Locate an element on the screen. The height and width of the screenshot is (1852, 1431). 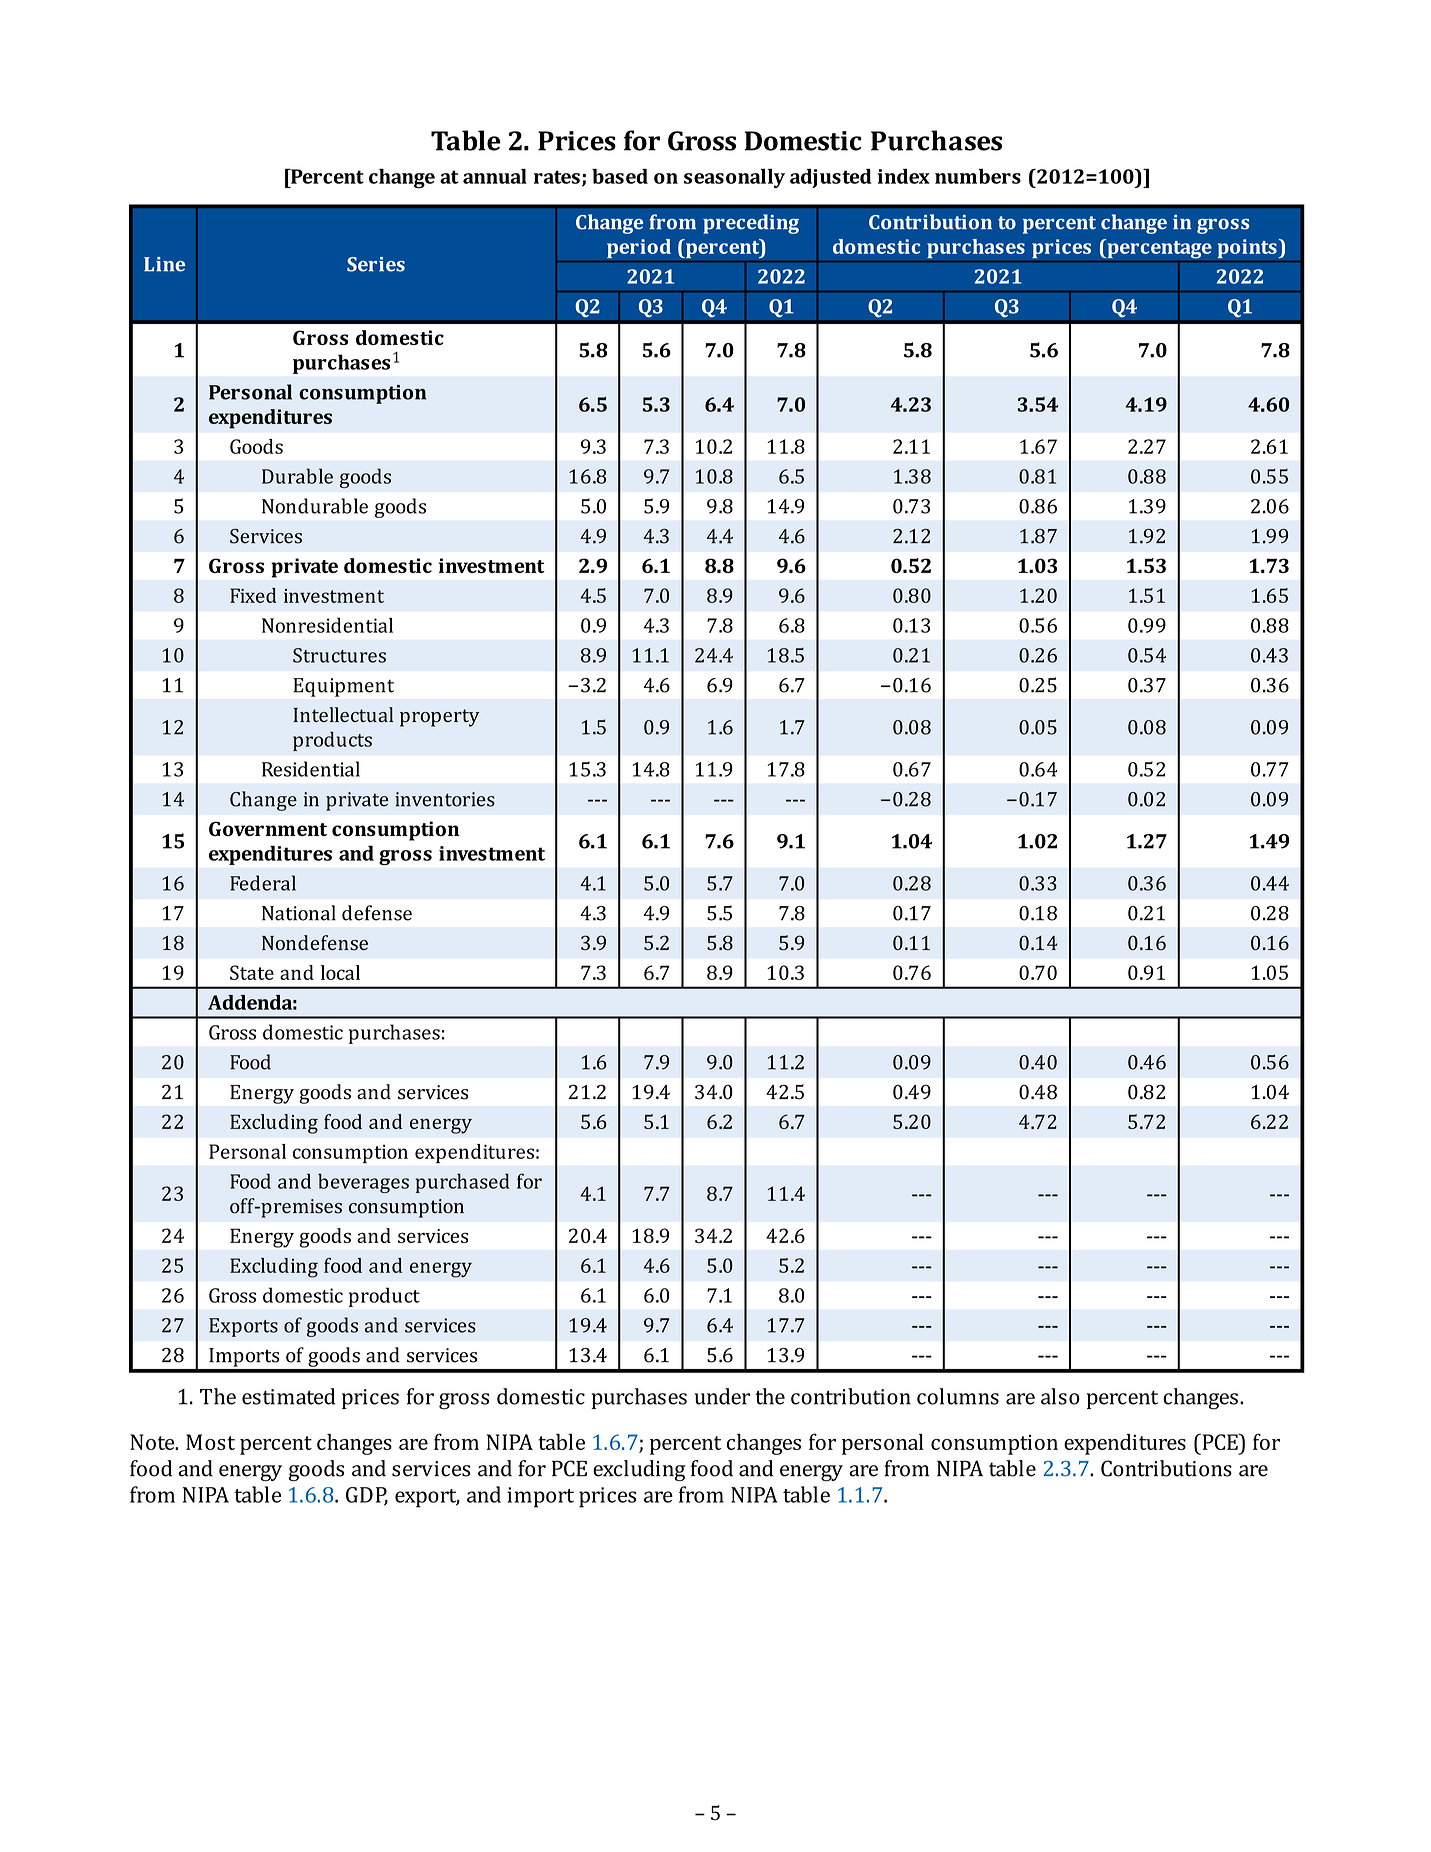
preceding is located at coordinates (751, 224).
